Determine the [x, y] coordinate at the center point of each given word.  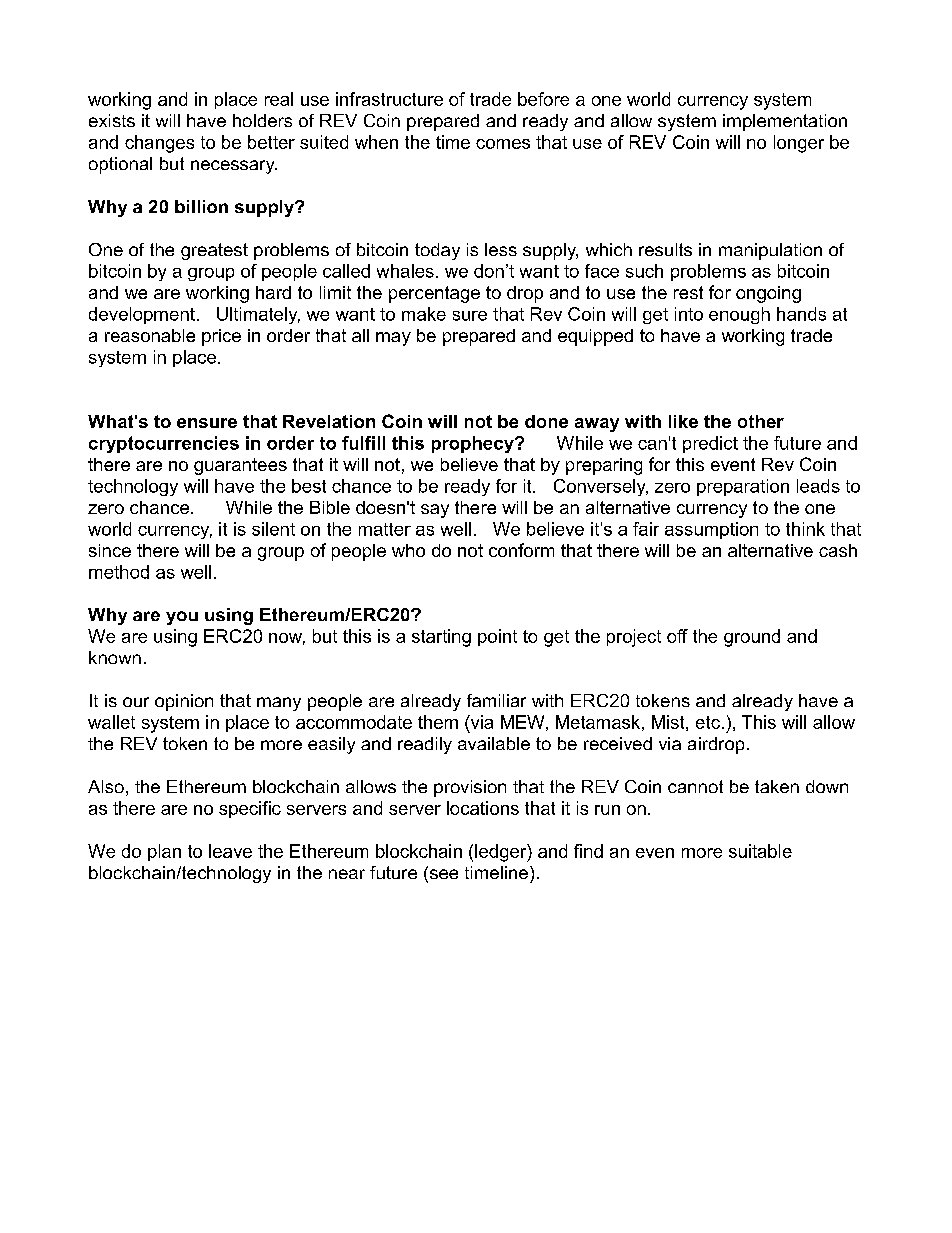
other [761, 421]
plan [164, 852]
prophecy [474, 444]
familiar [496, 700]
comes [503, 144]
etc [708, 722]
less [501, 249]
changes [159, 144]
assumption [711, 530]
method [119, 572]
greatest [214, 251]
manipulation [770, 251]
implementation [785, 122]
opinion [184, 702]
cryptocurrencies [164, 444]
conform [521, 550]
